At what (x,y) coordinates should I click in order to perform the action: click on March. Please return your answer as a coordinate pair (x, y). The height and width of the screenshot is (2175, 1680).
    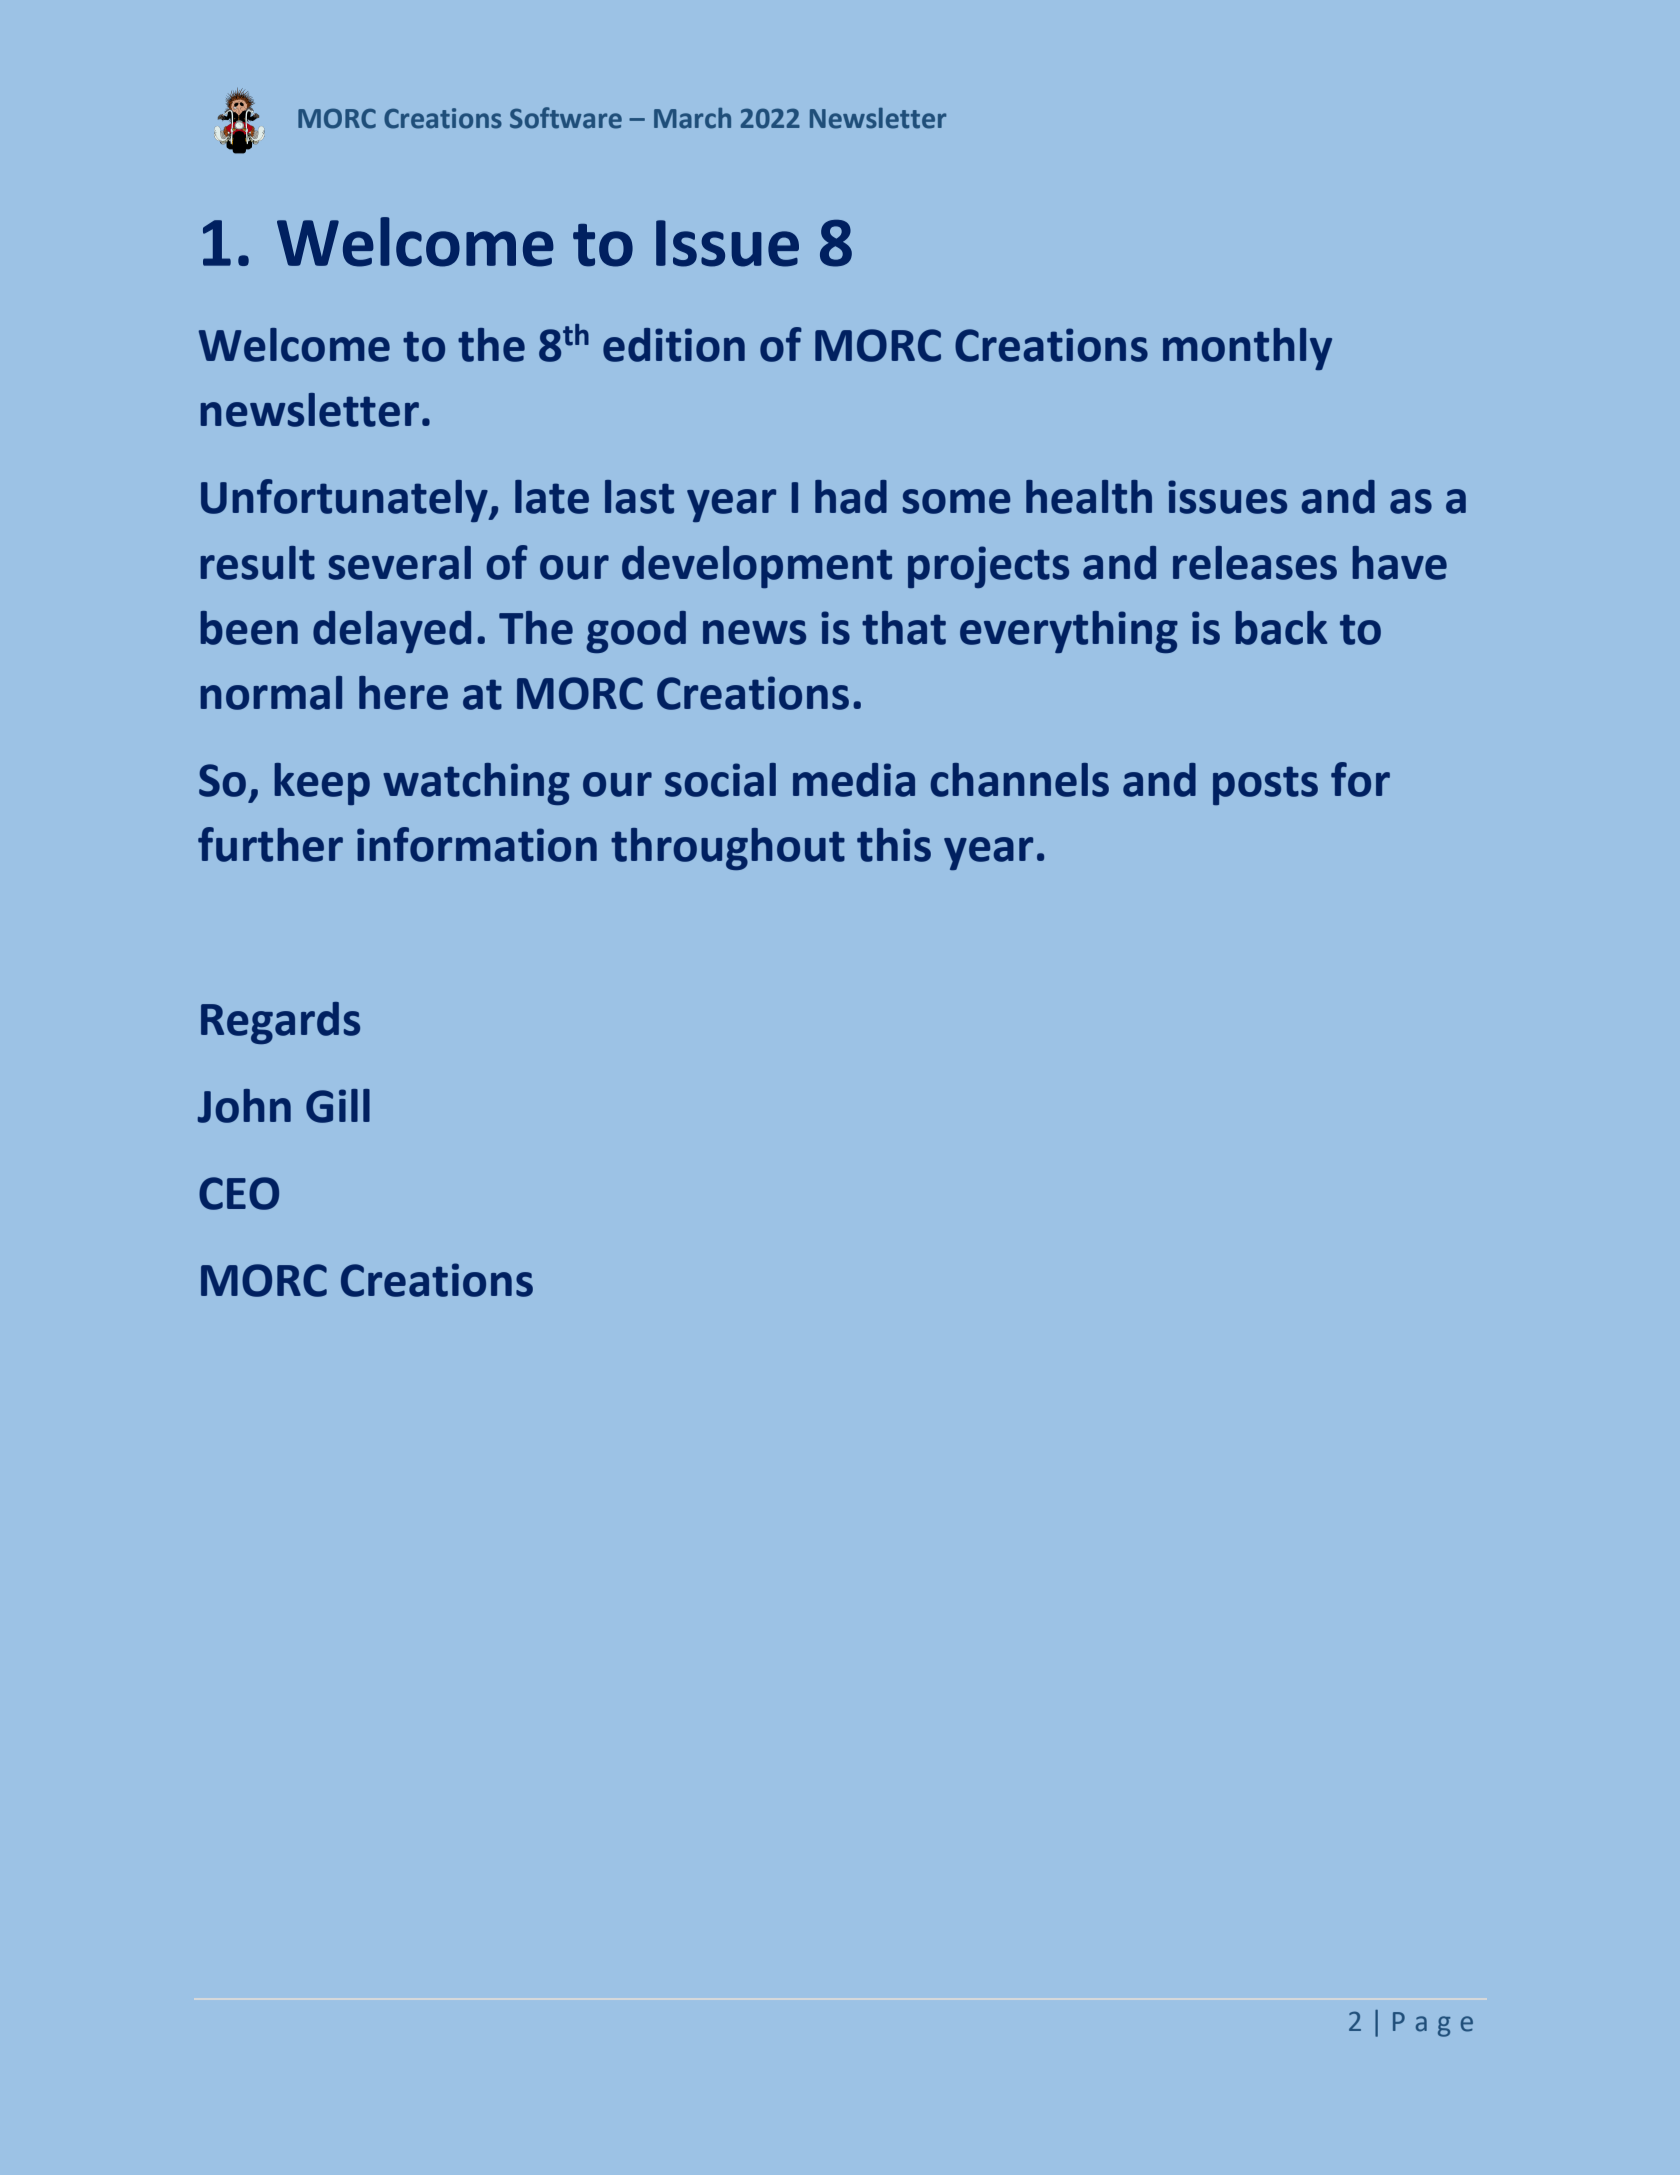
    Looking at the image, I should click on (692, 118).
